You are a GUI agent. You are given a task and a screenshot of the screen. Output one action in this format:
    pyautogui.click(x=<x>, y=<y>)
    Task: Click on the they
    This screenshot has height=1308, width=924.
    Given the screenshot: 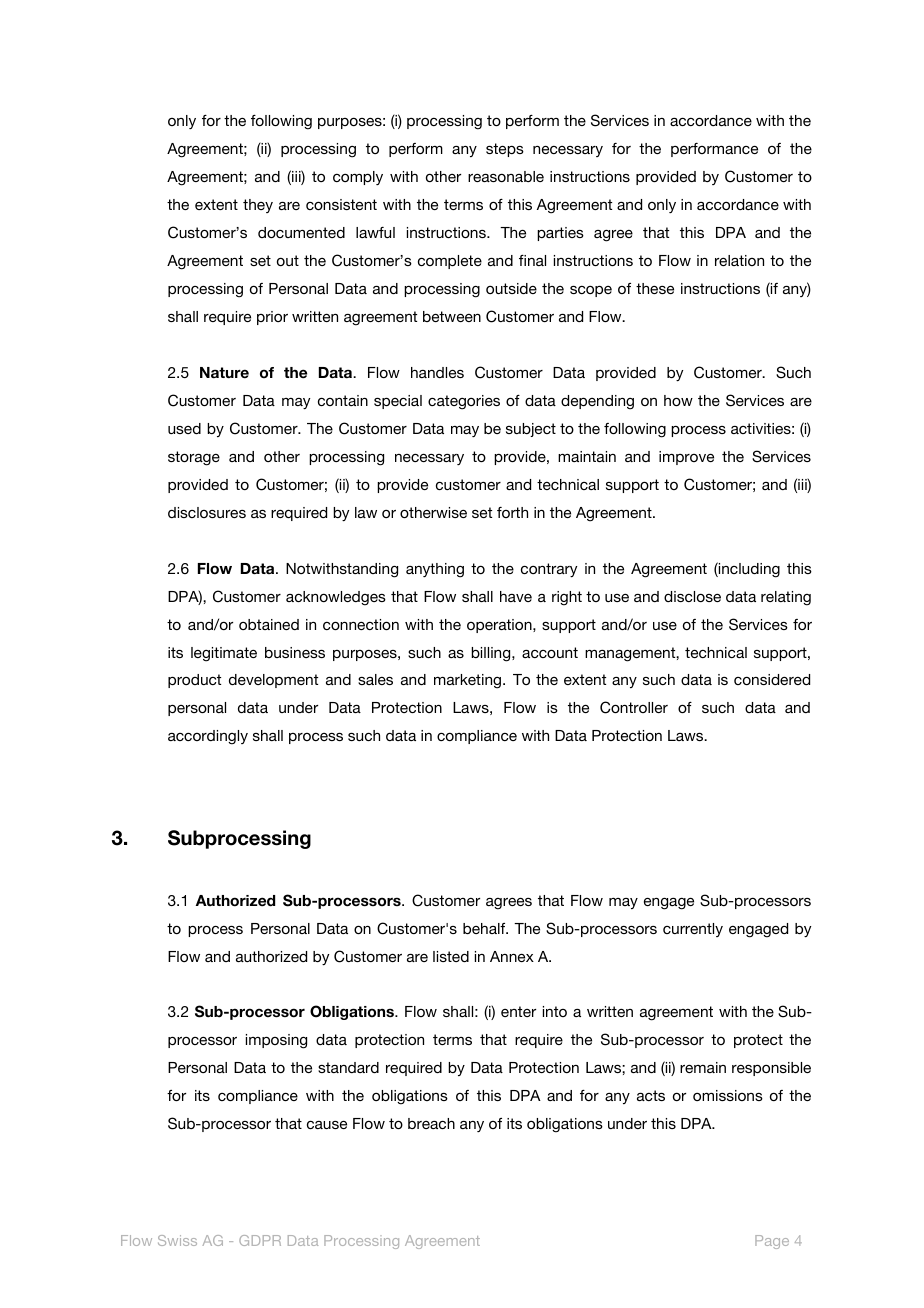 What is the action you would take?
    pyautogui.click(x=258, y=206)
